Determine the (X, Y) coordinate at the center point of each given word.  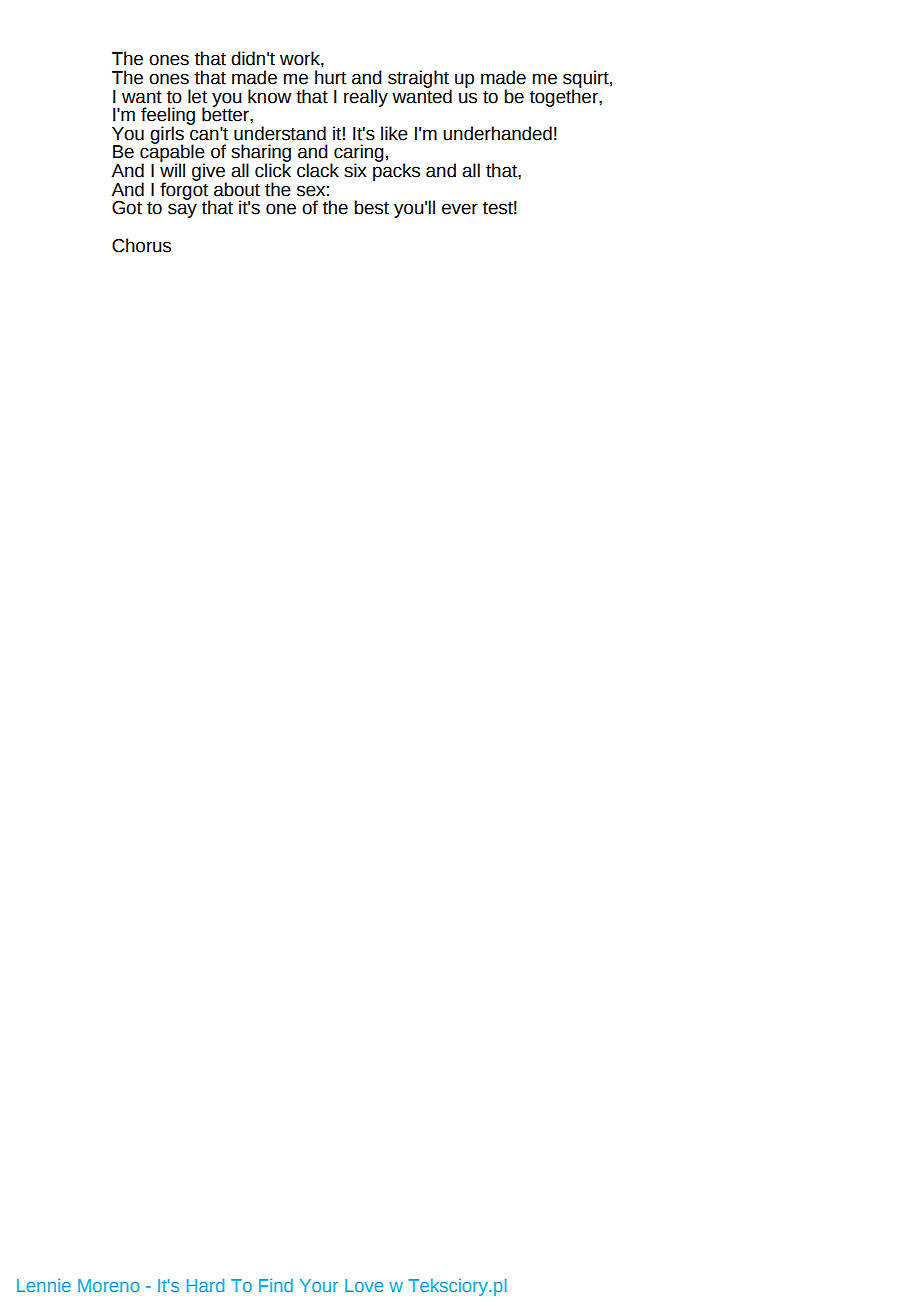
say (182, 210)
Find (276, 1285)
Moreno (109, 1285)
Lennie (44, 1285)
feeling (168, 117)
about (237, 189)
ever (460, 209)
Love (364, 1285)
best (371, 207)
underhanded (497, 133)
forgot (185, 191)
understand (280, 133)
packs (396, 171)
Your (319, 1285)
